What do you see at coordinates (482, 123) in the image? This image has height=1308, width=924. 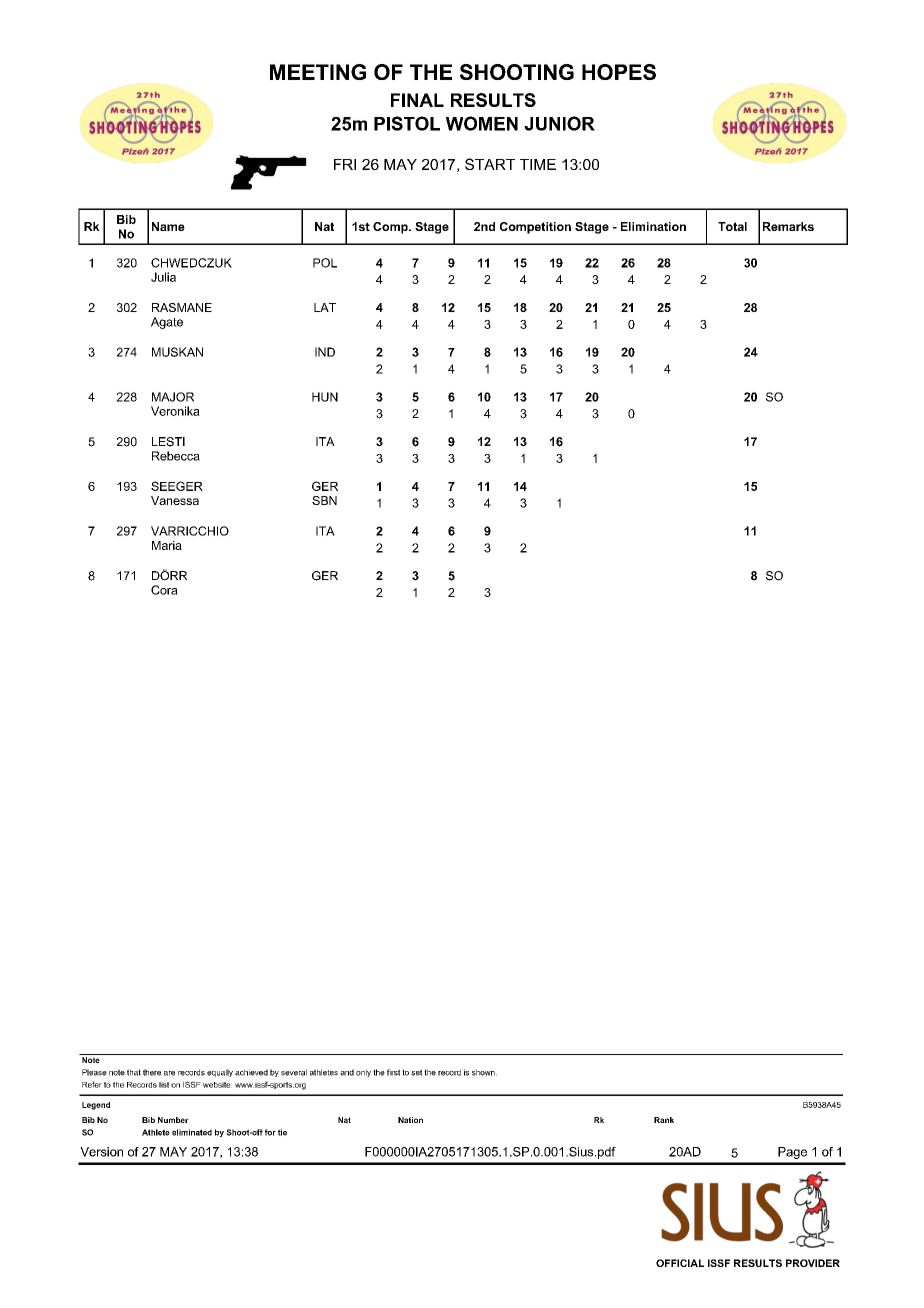 I see `WOMEN` at bounding box center [482, 123].
